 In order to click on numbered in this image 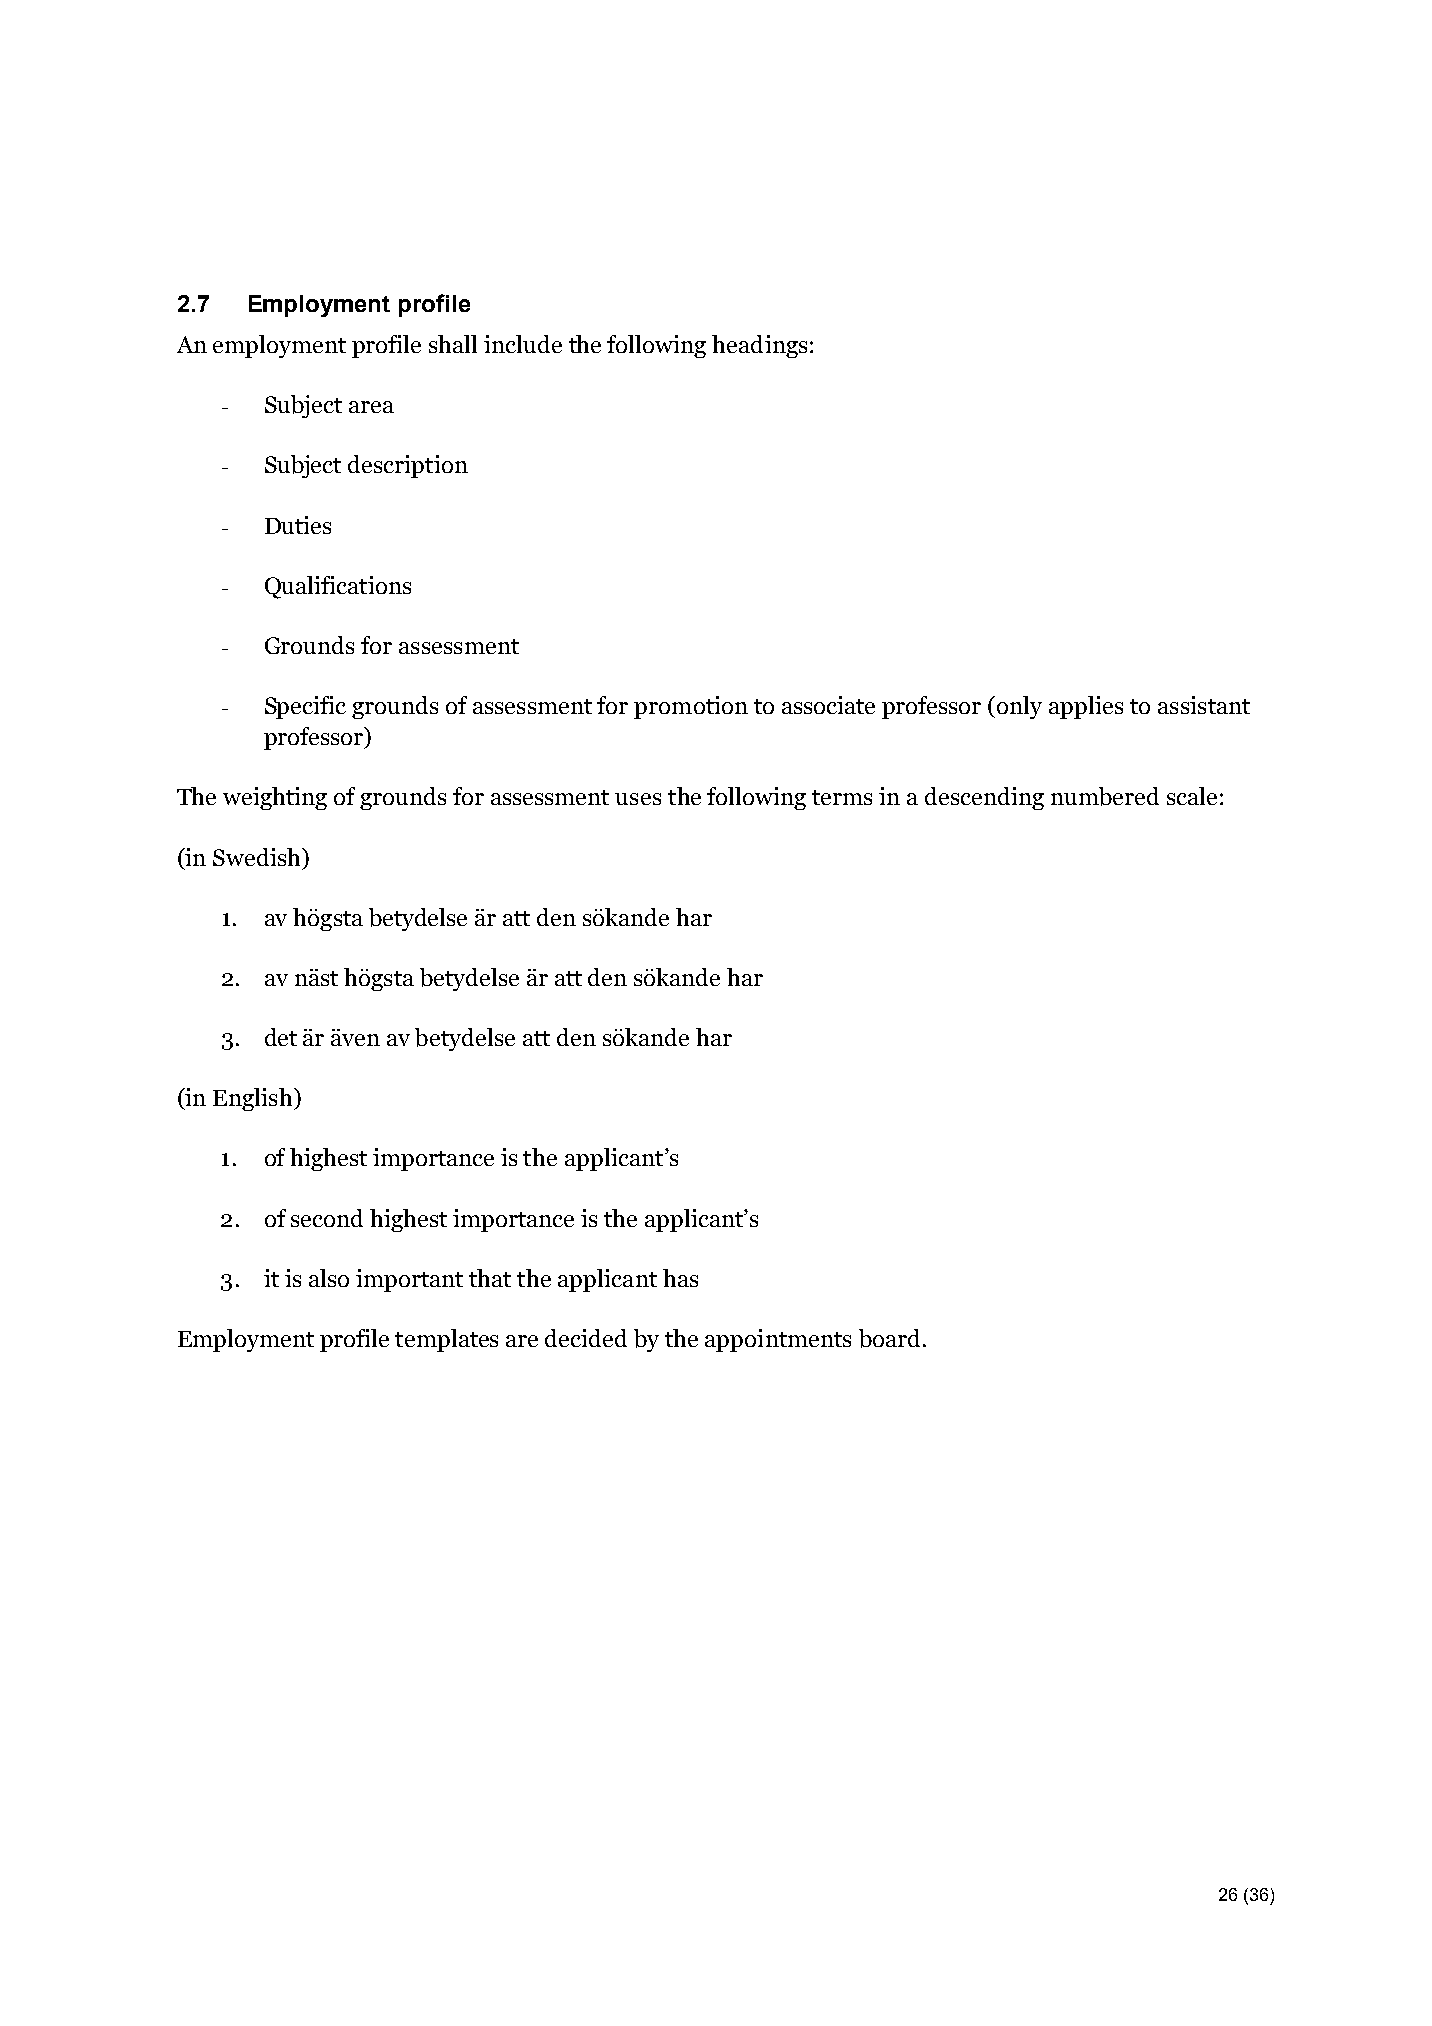, I will do `click(1105, 796)`.
